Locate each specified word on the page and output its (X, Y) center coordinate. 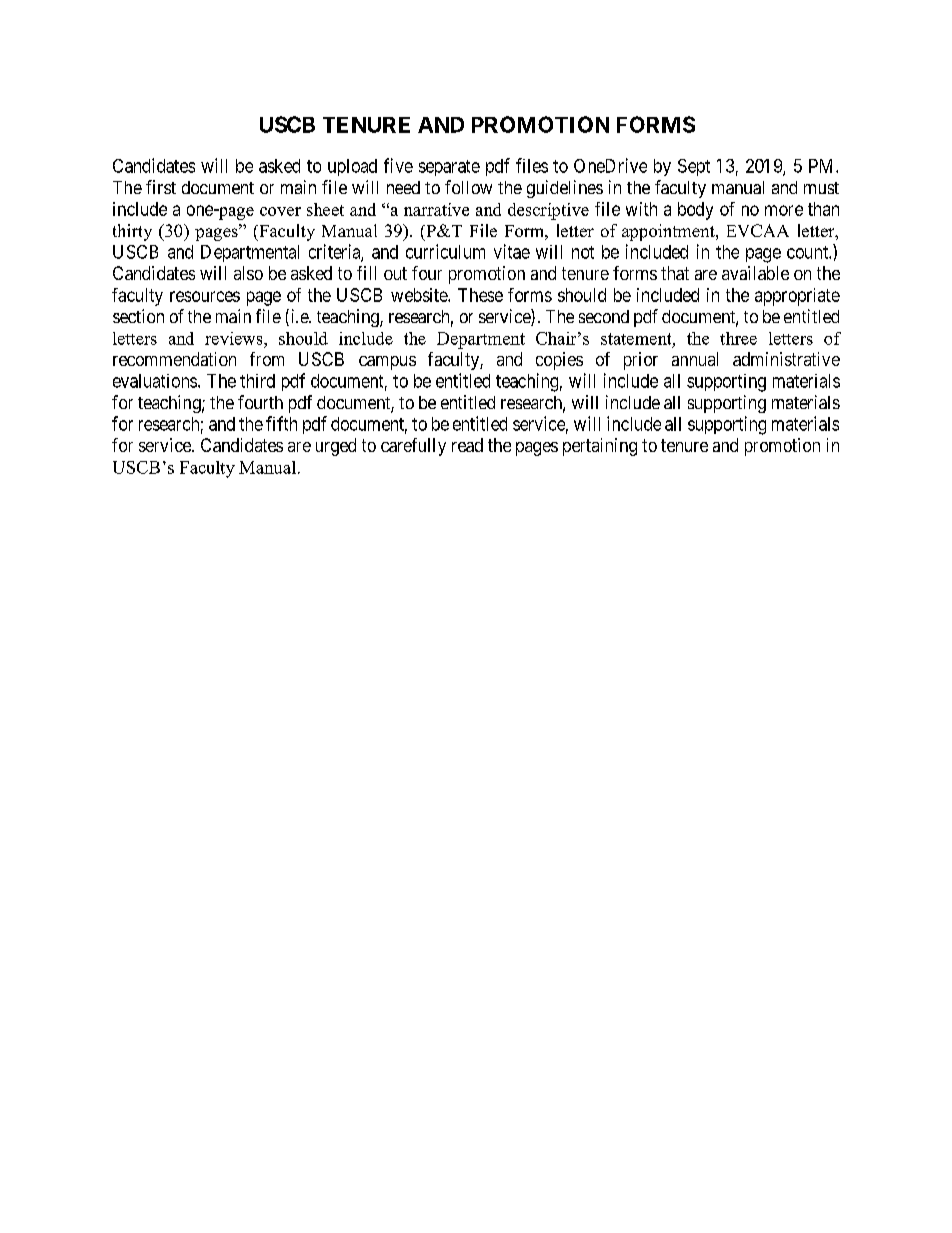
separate (449, 168)
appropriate (797, 297)
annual (695, 359)
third (257, 381)
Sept (694, 167)
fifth (281, 423)
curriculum (445, 251)
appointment (669, 232)
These (480, 295)
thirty (132, 232)
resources (205, 296)
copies (559, 361)
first (161, 187)
